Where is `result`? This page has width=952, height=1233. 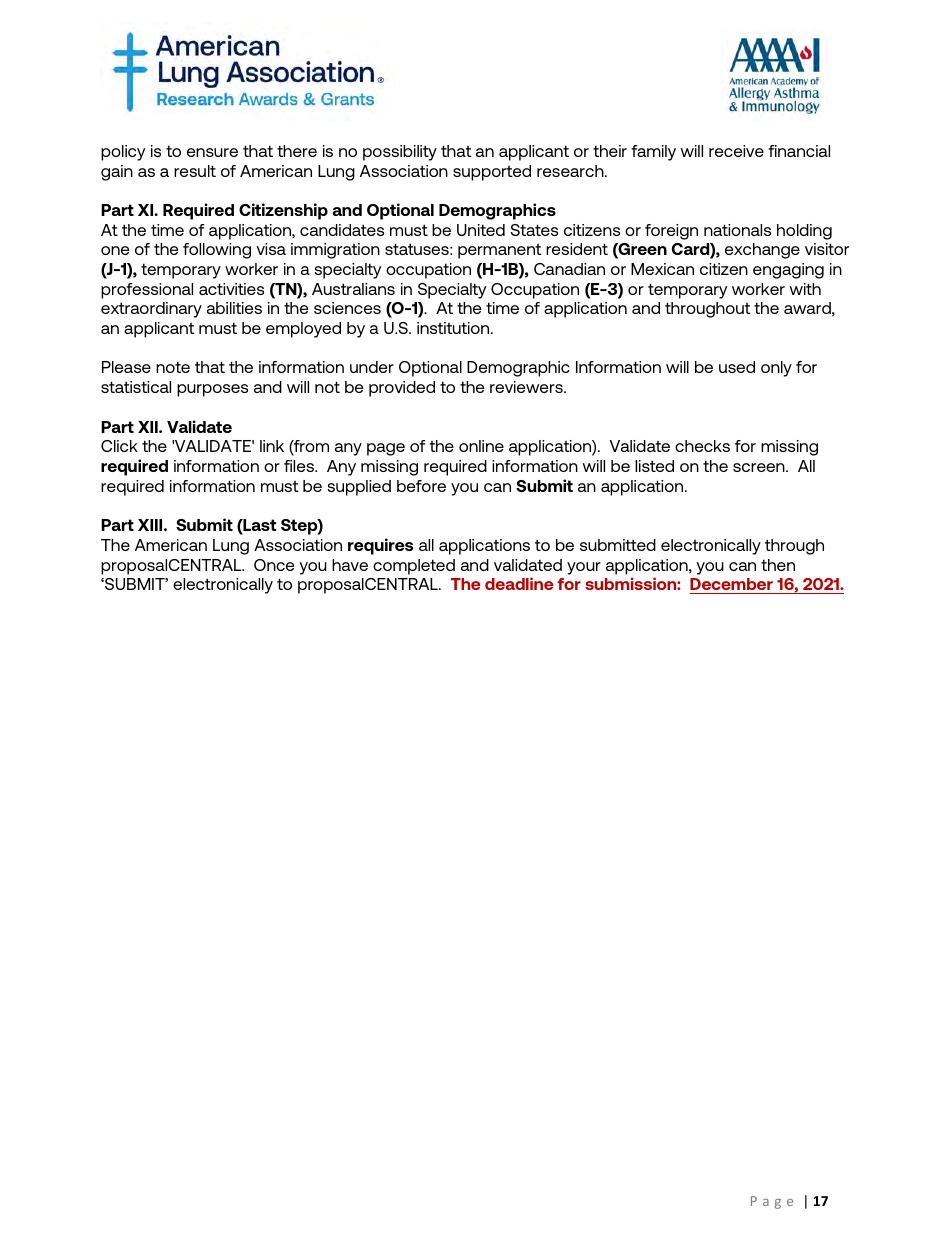
result is located at coordinates (195, 171).
